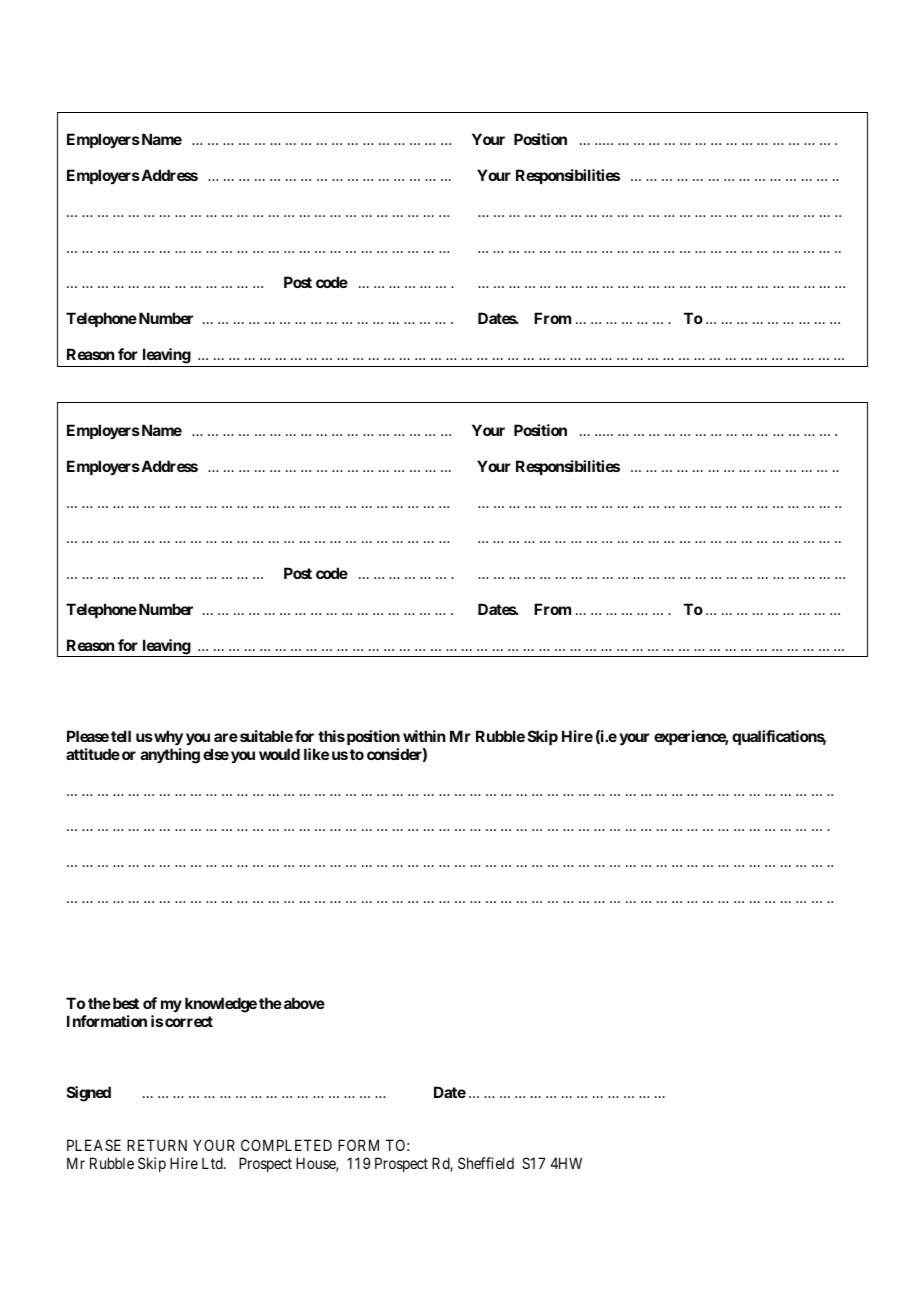  What do you see at coordinates (286, 1145) in the screenshot?
I see `COMPLETED` at bounding box center [286, 1145].
